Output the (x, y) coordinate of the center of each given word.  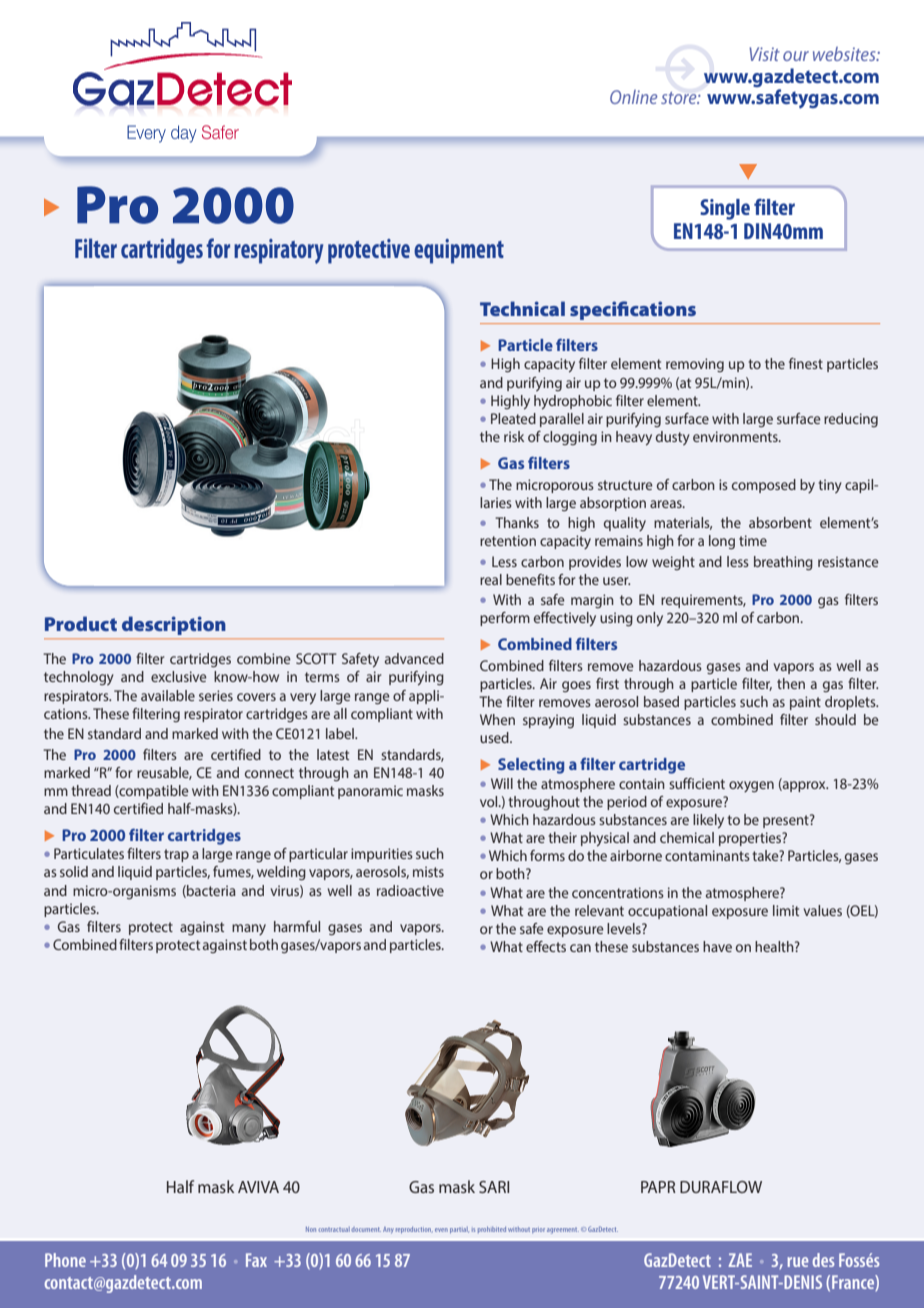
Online (633, 97)
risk (514, 436)
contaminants (707, 855)
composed (764, 486)
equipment (459, 251)
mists (428, 871)
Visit (764, 54)
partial (459, 1230)
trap (176, 855)
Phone (65, 1260)
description (173, 626)
